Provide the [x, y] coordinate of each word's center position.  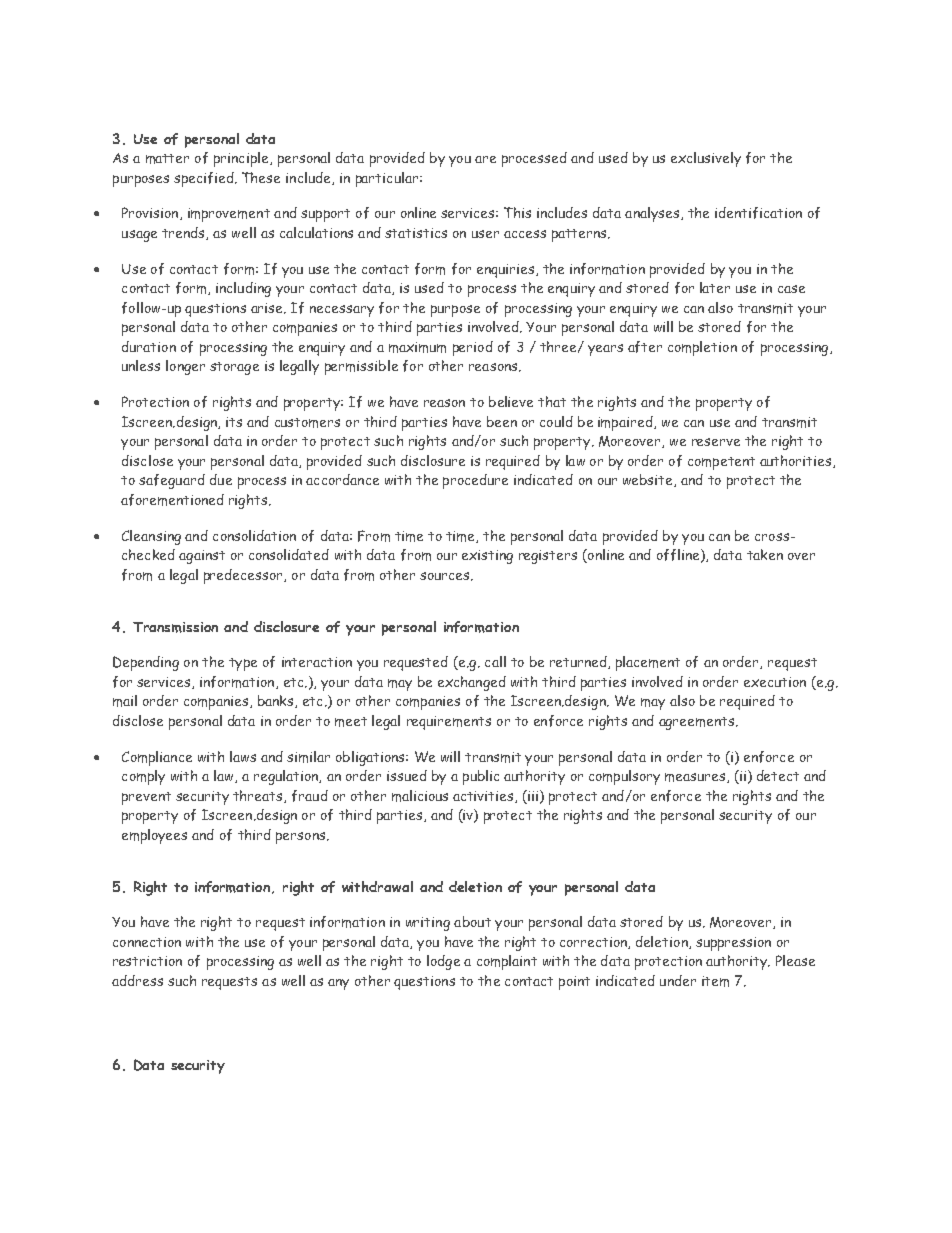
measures [695, 777]
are [485, 159]
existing [487, 557]
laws [243, 756]
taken [765, 554]
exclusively [706, 159]
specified [205, 179]
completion [702, 348]
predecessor [244, 576]
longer [185, 367]
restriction [147, 961]
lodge [443, 962]
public [481, 777]
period [473, 348]
